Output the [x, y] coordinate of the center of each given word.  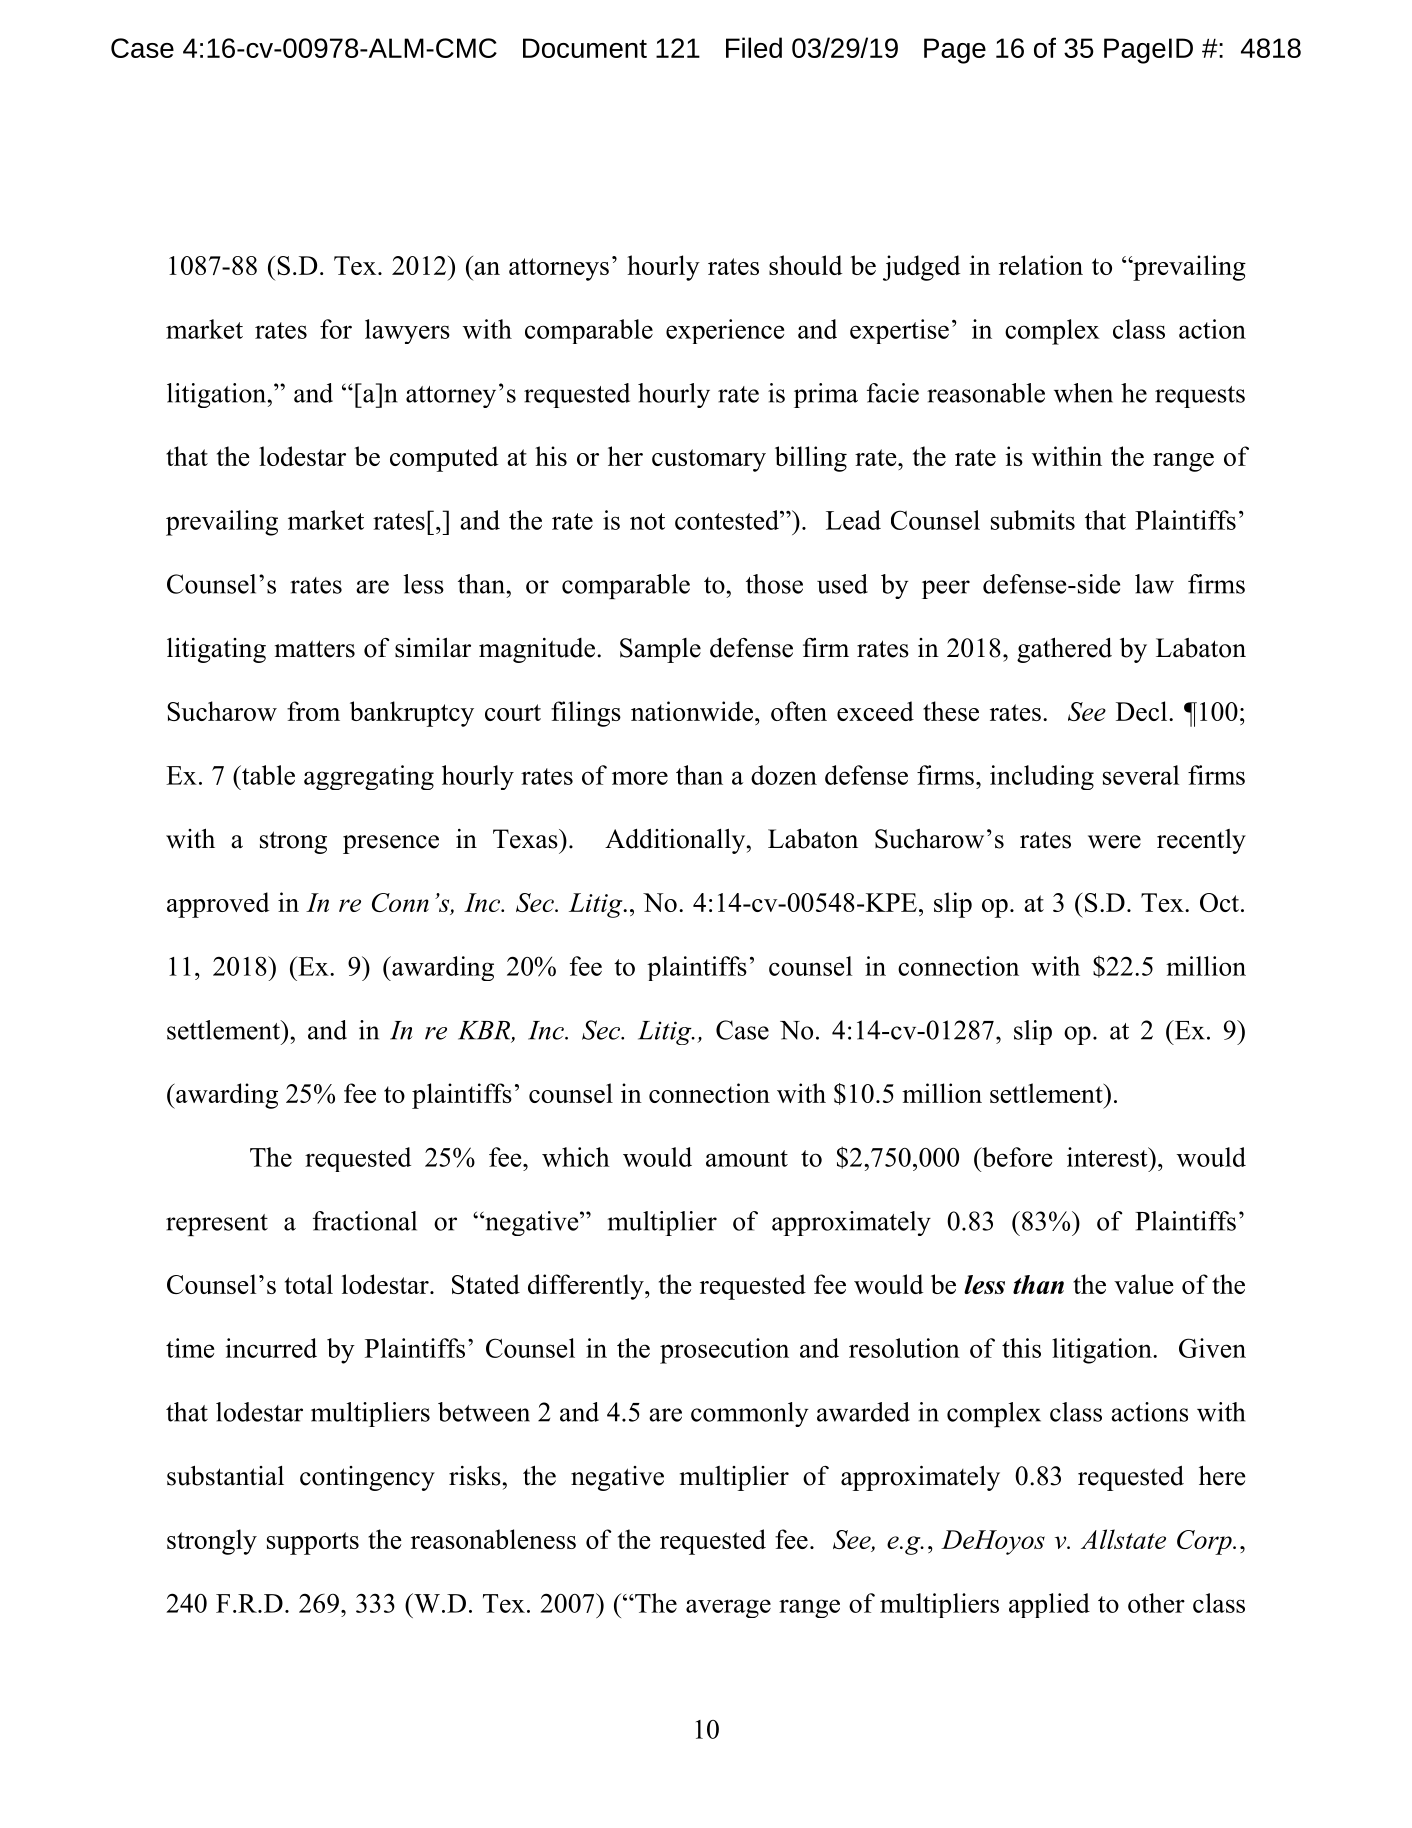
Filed [754, 47]
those [774, 584]
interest [1108, 1157]
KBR [484, 1030]
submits [1033, 520]
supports [313, 1543]
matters [315, 649]
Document [585, 48]
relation [1041, 265]
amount [747, 1158]
